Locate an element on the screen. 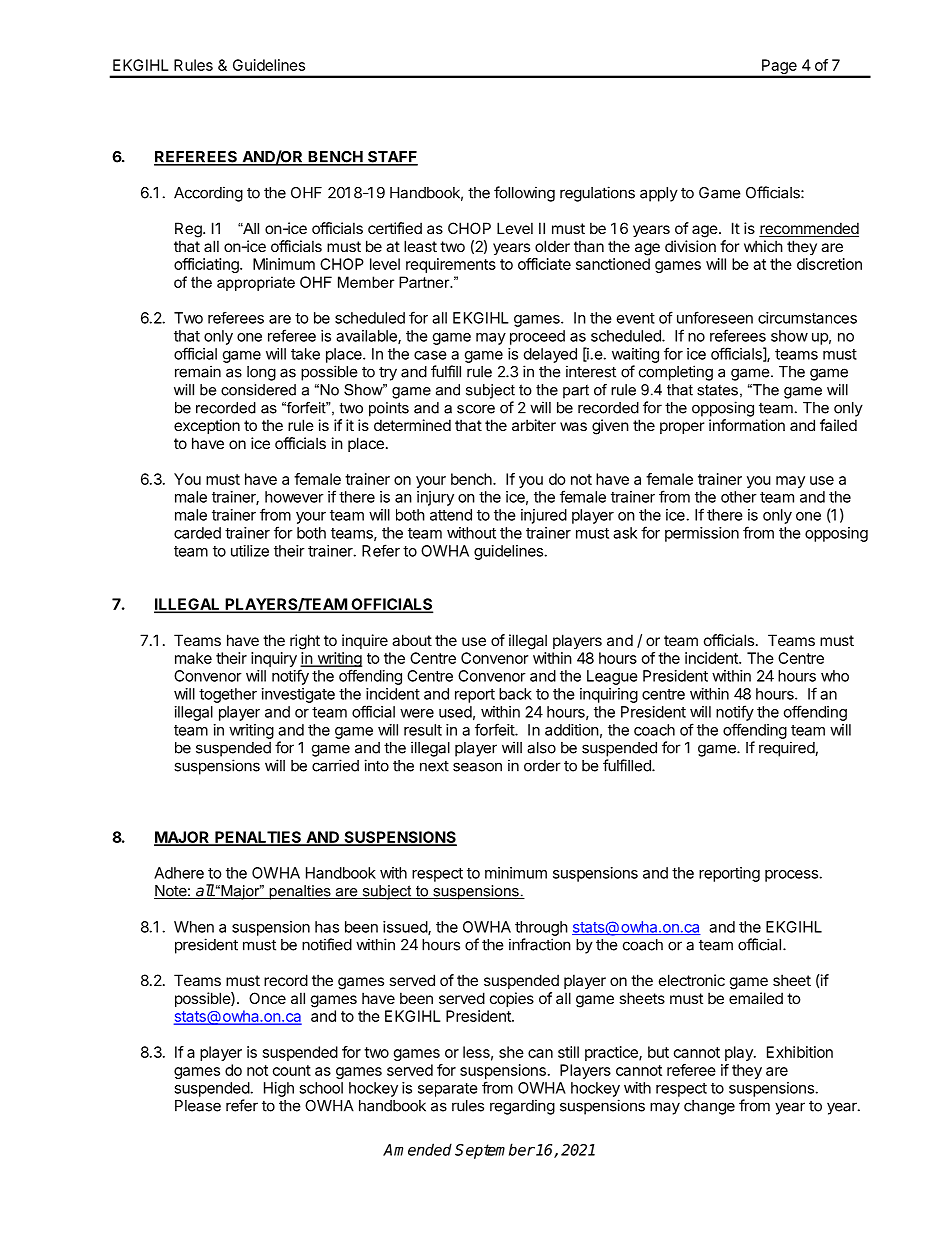 The width and height of the screenshot is (952, 1233). Page is located at coordinates (779, 68).
